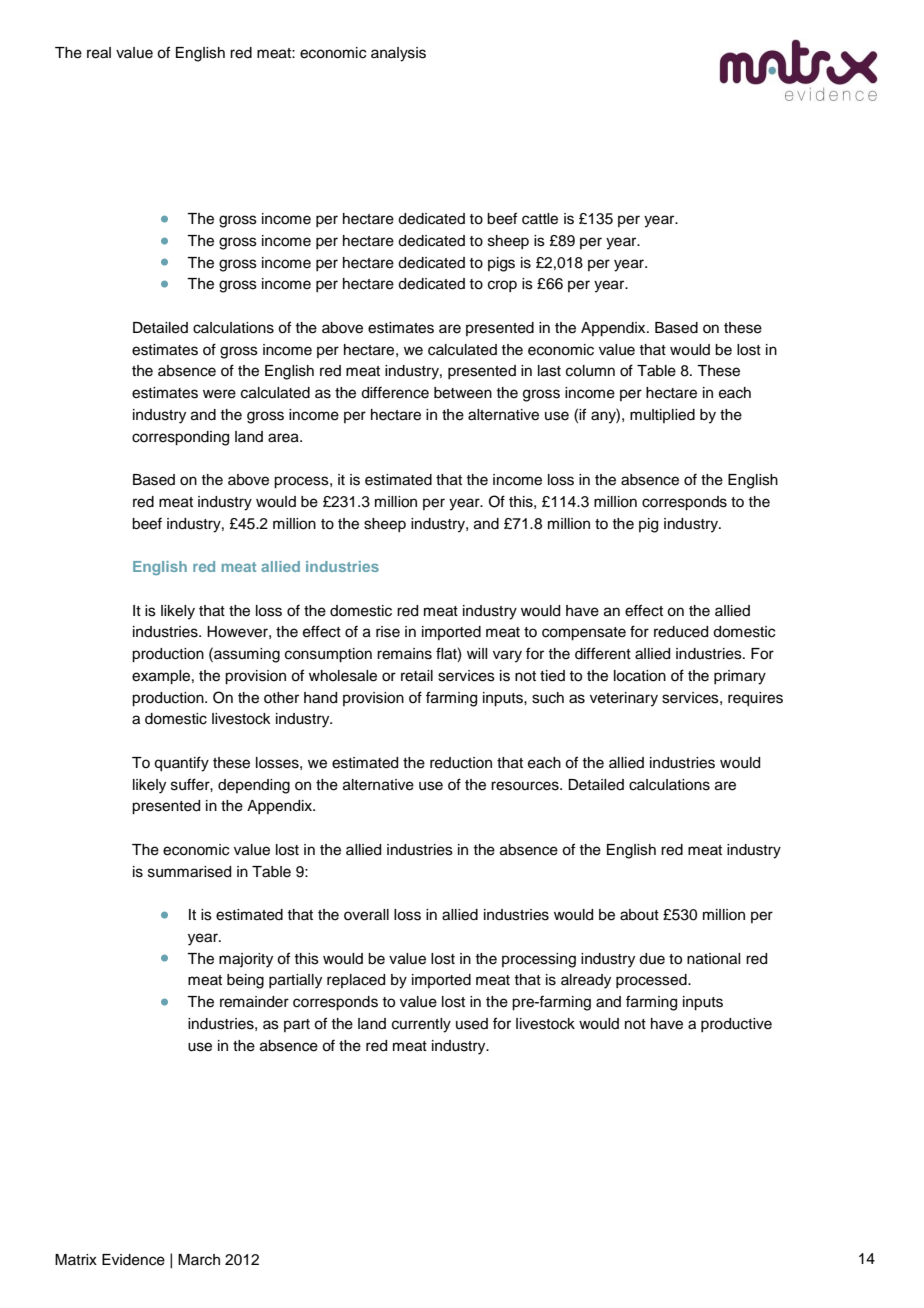 The width and height of the screenshot is (924, 1308). What do you see at coordinates (199, 1260) in the screenshot?
I see `March` at bounding box center [199, 1260].
